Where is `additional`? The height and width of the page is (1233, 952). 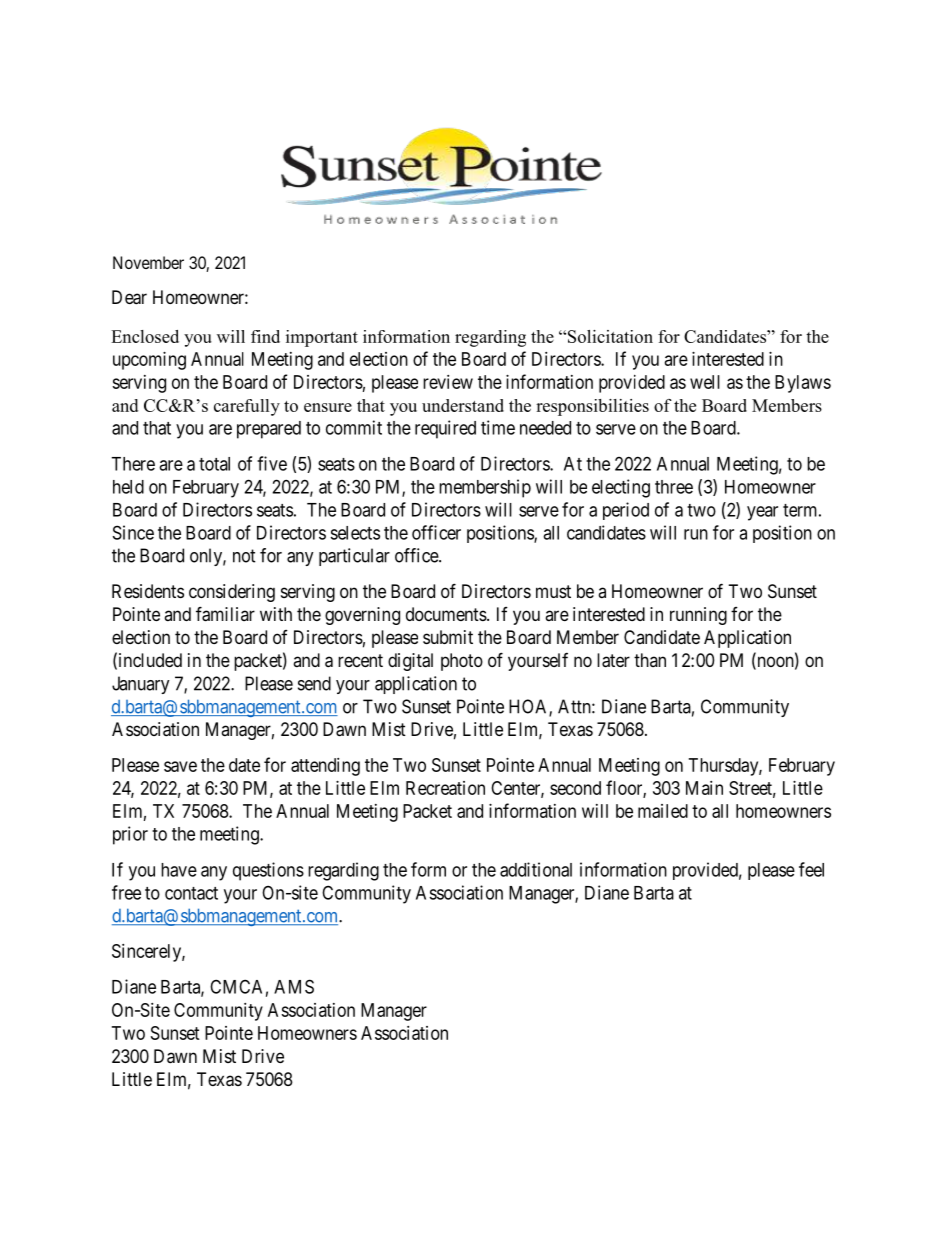 additional is located at coordinates (536, 869).
